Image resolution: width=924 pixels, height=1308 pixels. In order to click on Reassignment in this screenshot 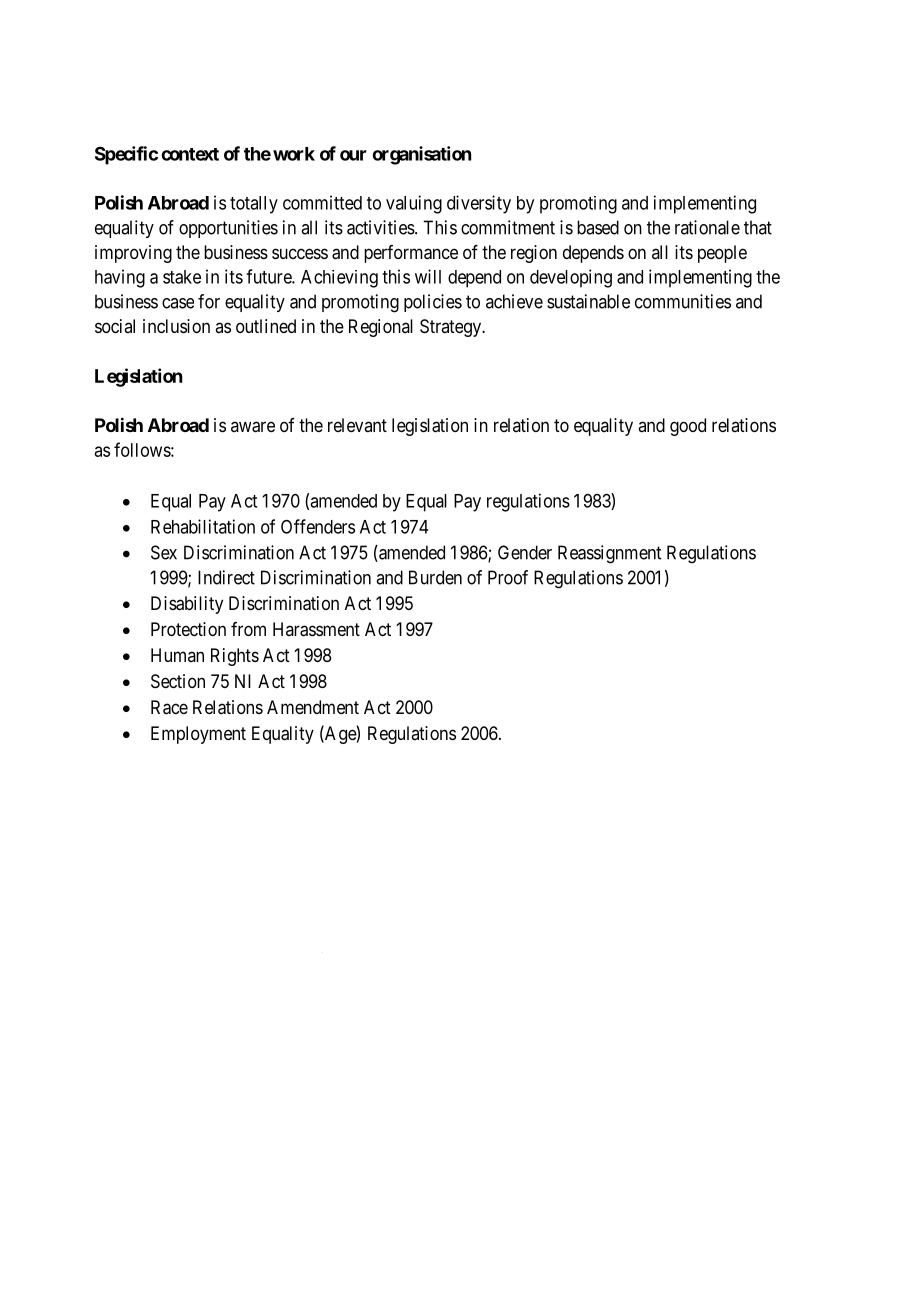, I will do `click(609, 554)`.
